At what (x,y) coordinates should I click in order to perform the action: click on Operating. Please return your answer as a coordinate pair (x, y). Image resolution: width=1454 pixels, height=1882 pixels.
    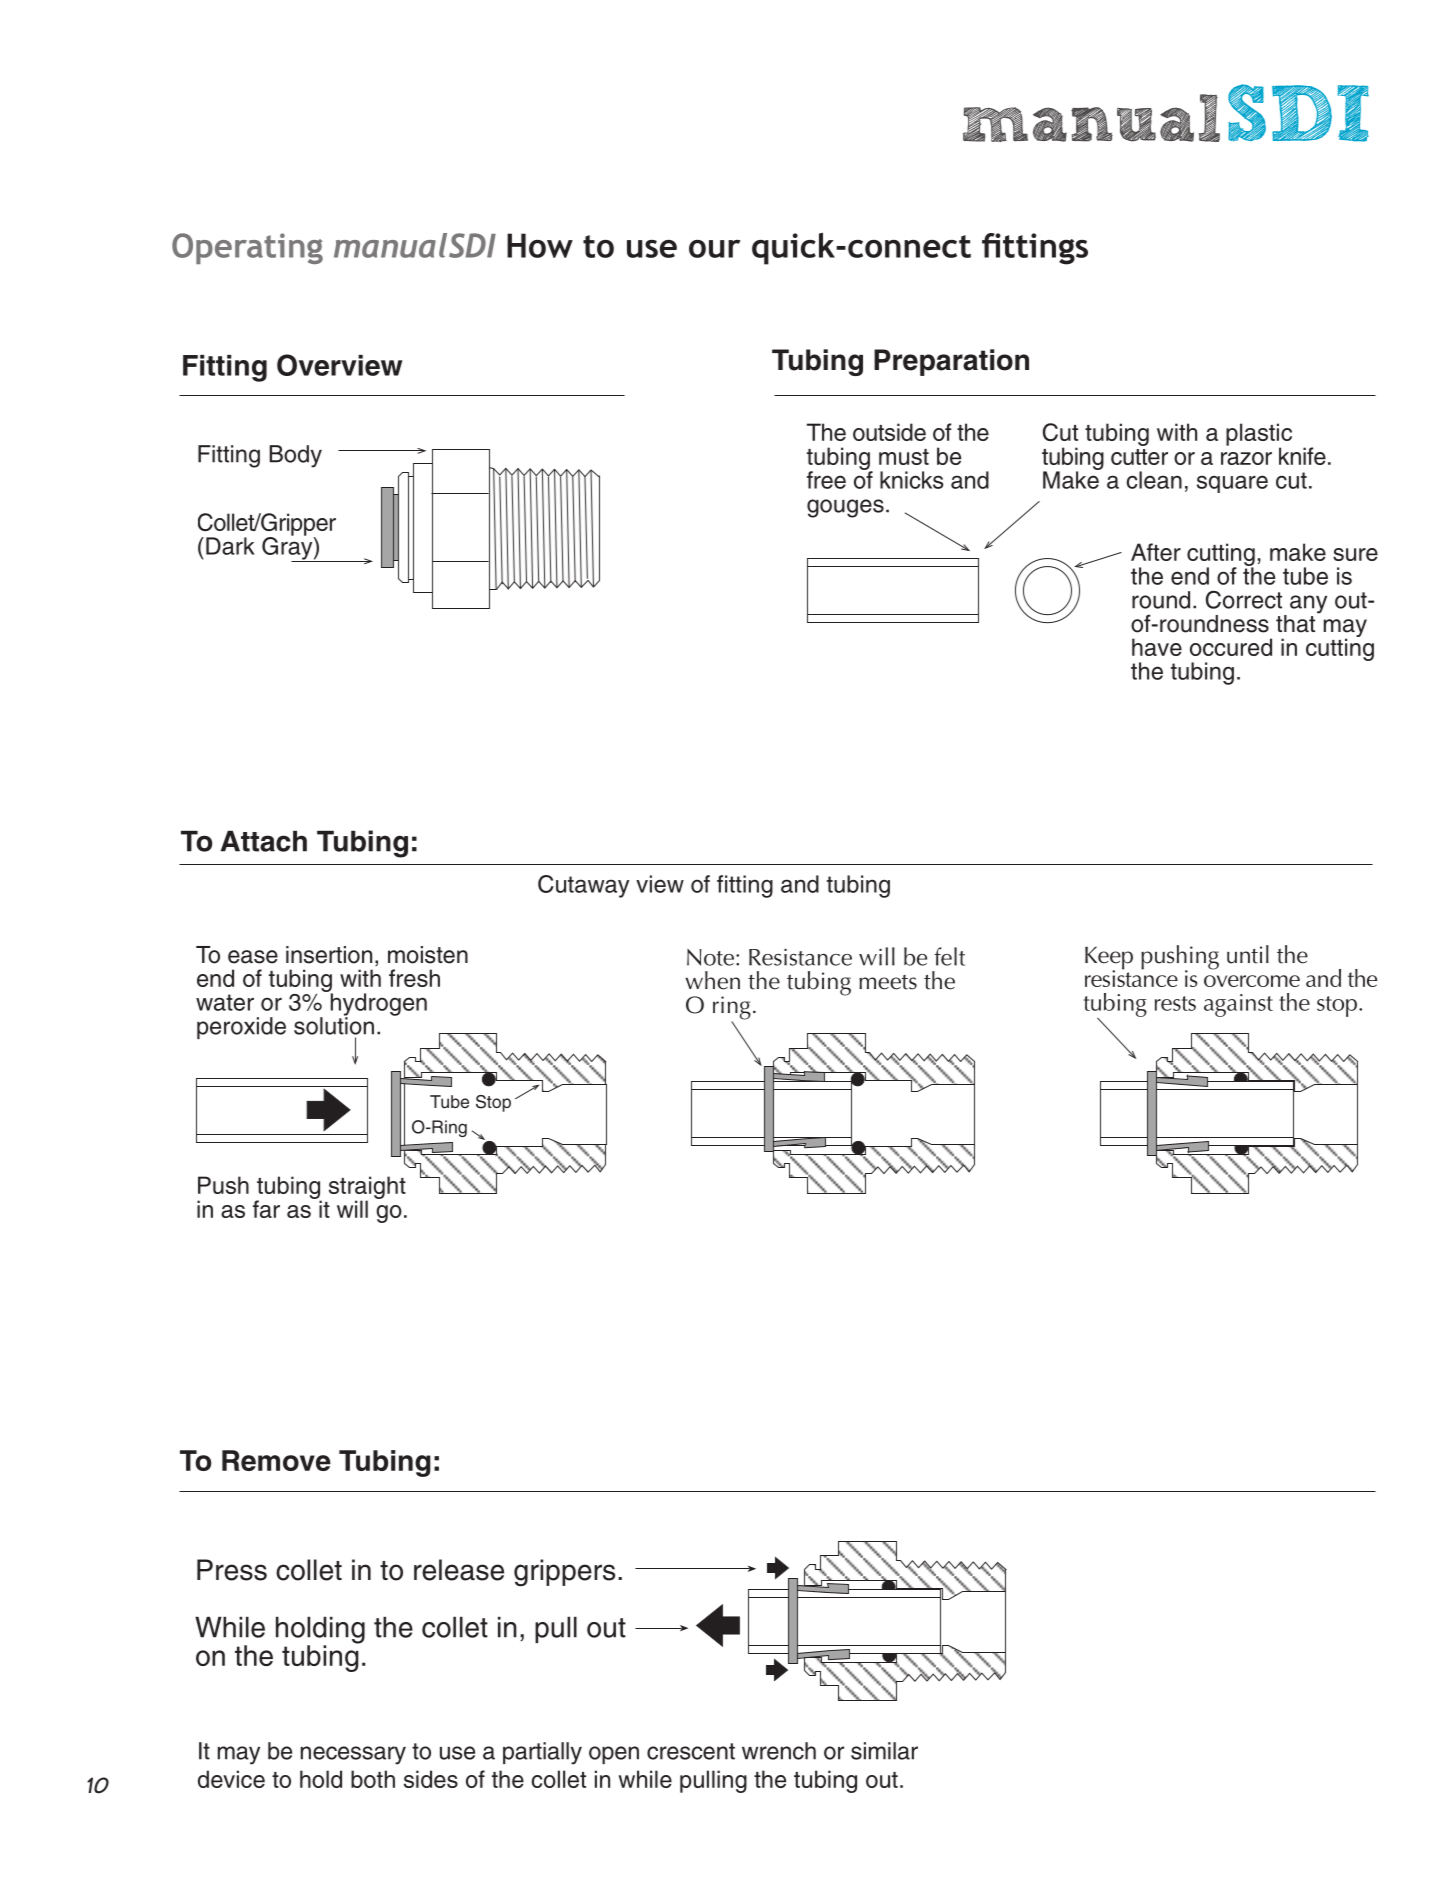
    Looking at the image, I should click on (247, 248).
